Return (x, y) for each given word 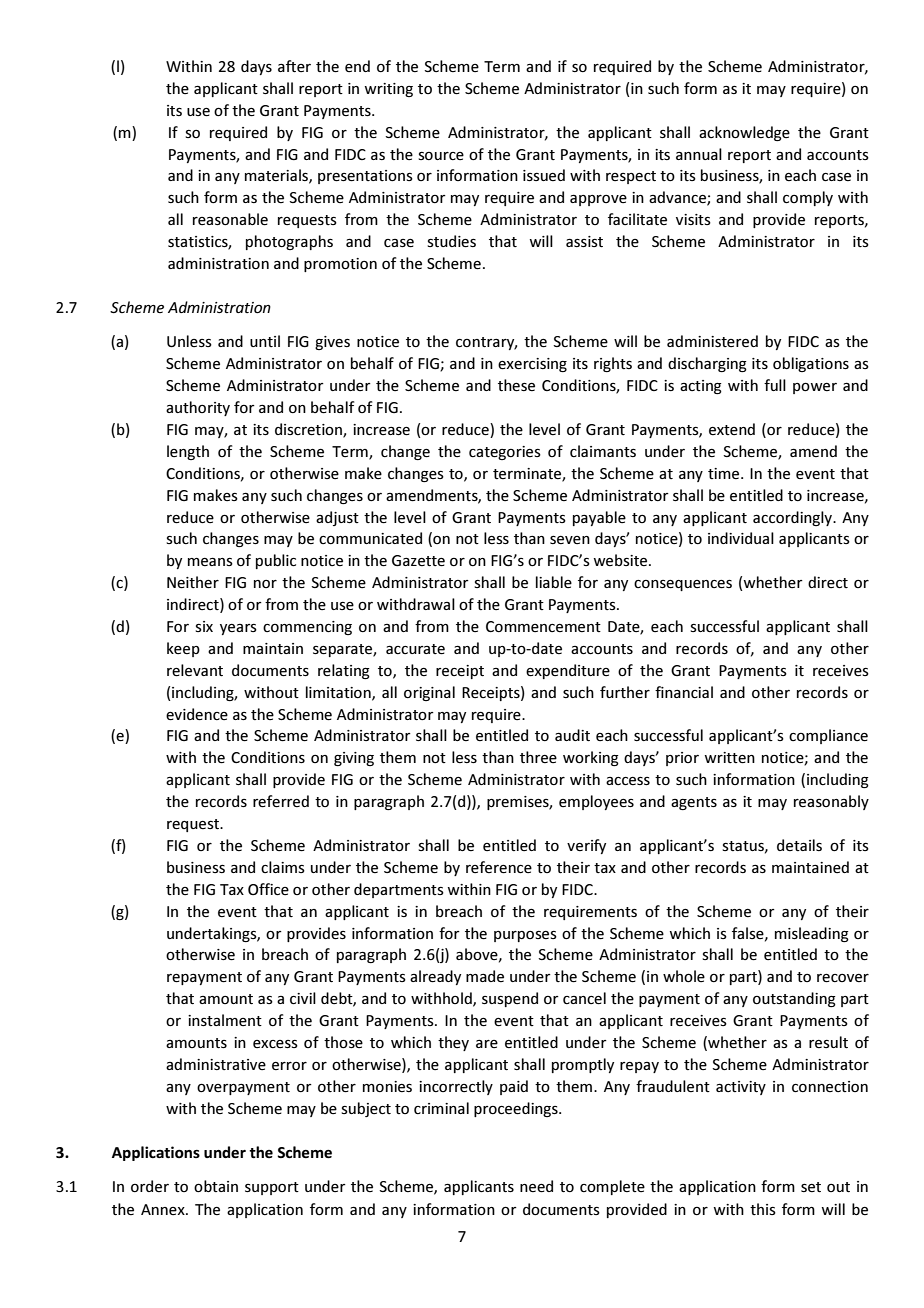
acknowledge (744, 133)
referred (281, 801)
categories (505, 453)
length (188, 452)
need (536, 1186)
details (799, 845)
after (294, 66)
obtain (216, 1186)
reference (499, 867)
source (441, 156)
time (725, 473)
